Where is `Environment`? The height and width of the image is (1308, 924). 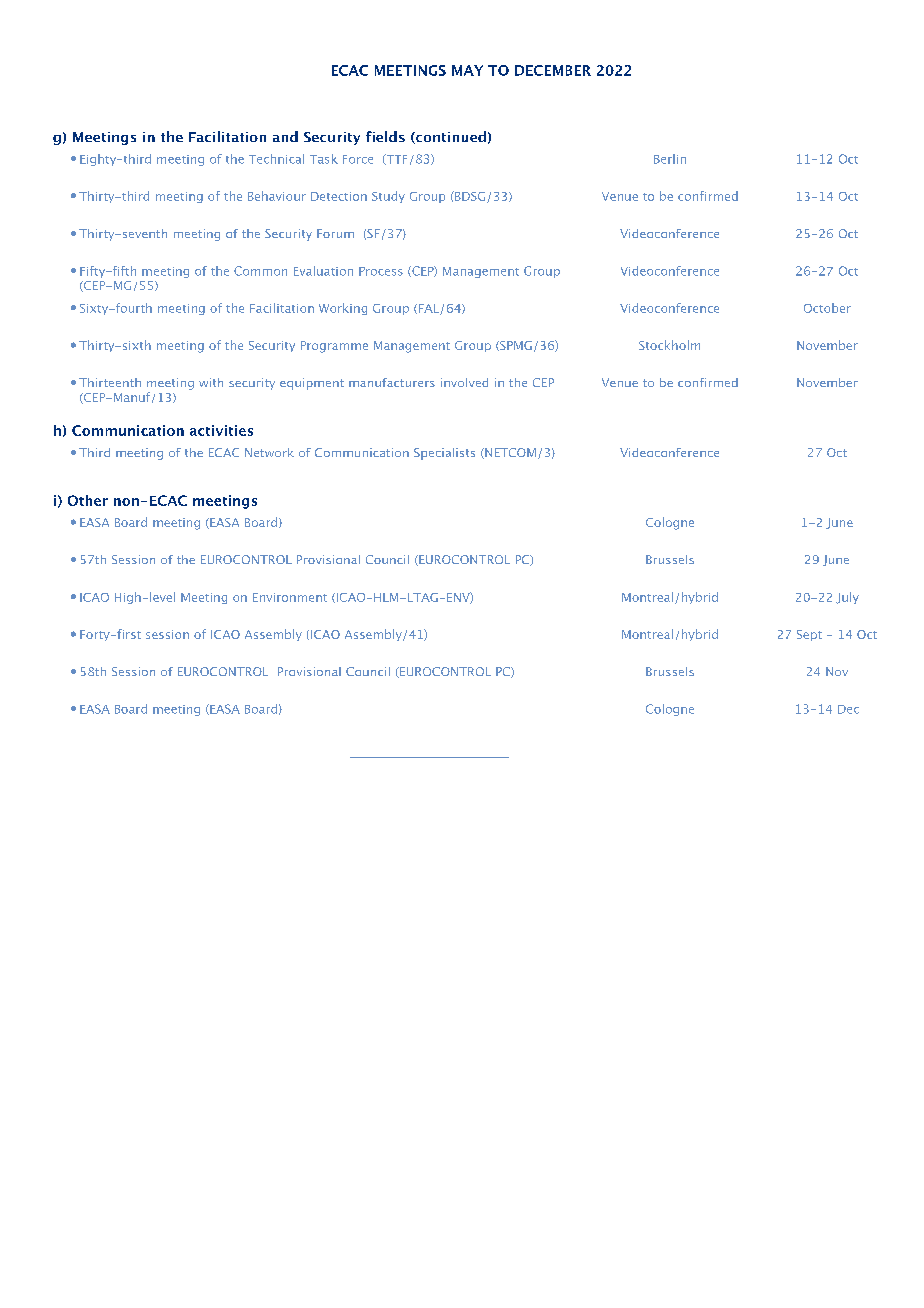 Environment is located at coordinates (290, 597).
